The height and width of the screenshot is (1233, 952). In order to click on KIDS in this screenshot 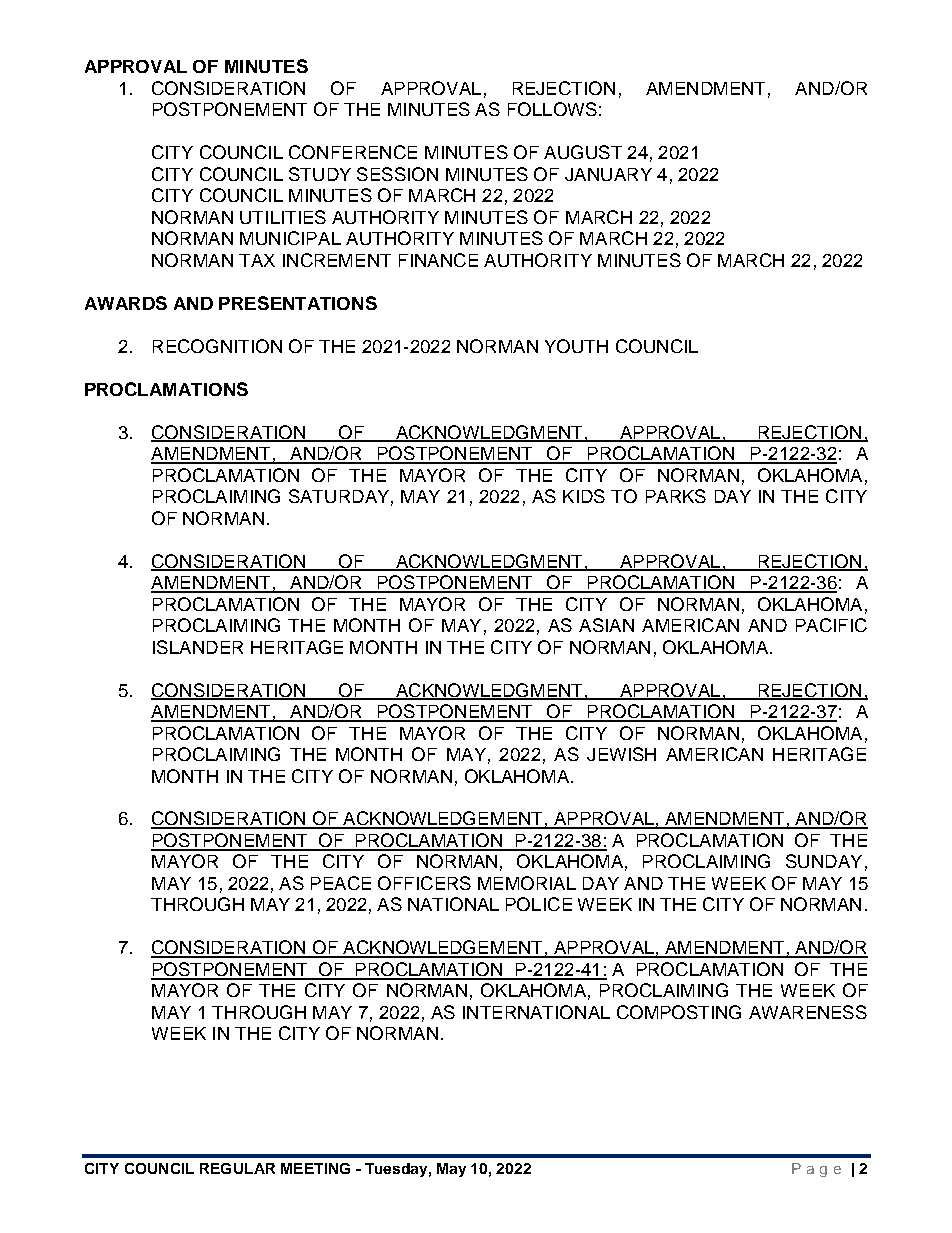, I will do `click(584, 496)`.
